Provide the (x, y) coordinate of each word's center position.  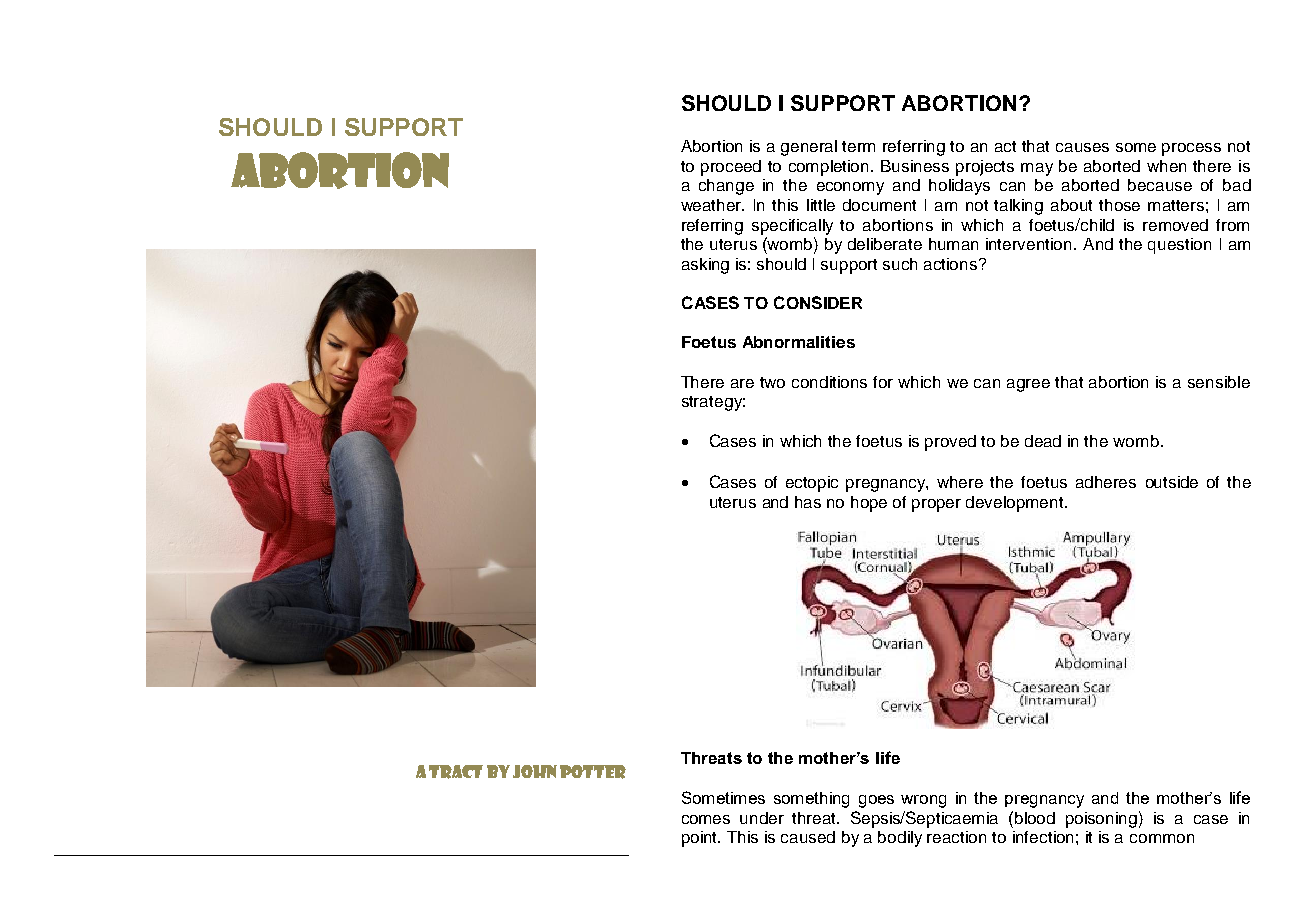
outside (1172, 482)
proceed (731, 168)
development (1016, 504)
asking (705, 266)
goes (876, 801)
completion (830, 168)
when (1166, 166)
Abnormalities (799, 342)
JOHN (535, 771)
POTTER (593, 772)
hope (869, 504)
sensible (1219, 382)
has (808, 502)
